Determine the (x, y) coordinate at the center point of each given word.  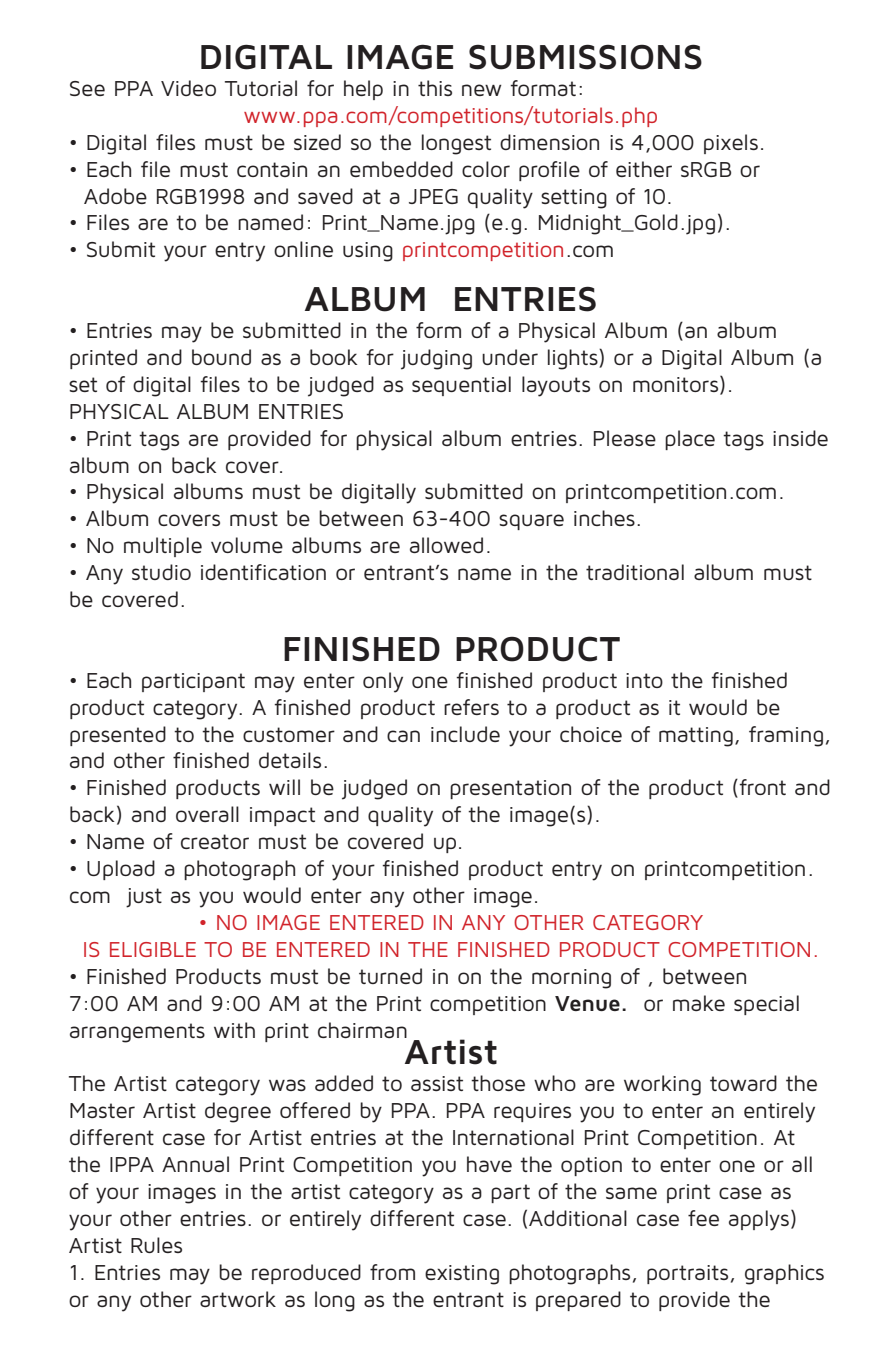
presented (118, 736)
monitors (677, 385)
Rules (156, 1245)
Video (188, 88)
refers (471, 707)
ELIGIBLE (153, 949)
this (435, 88)
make (699, 1003)
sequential (461, 386)
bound (221, 357)
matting (696, 737)
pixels (731, 144)
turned (390, 976)
